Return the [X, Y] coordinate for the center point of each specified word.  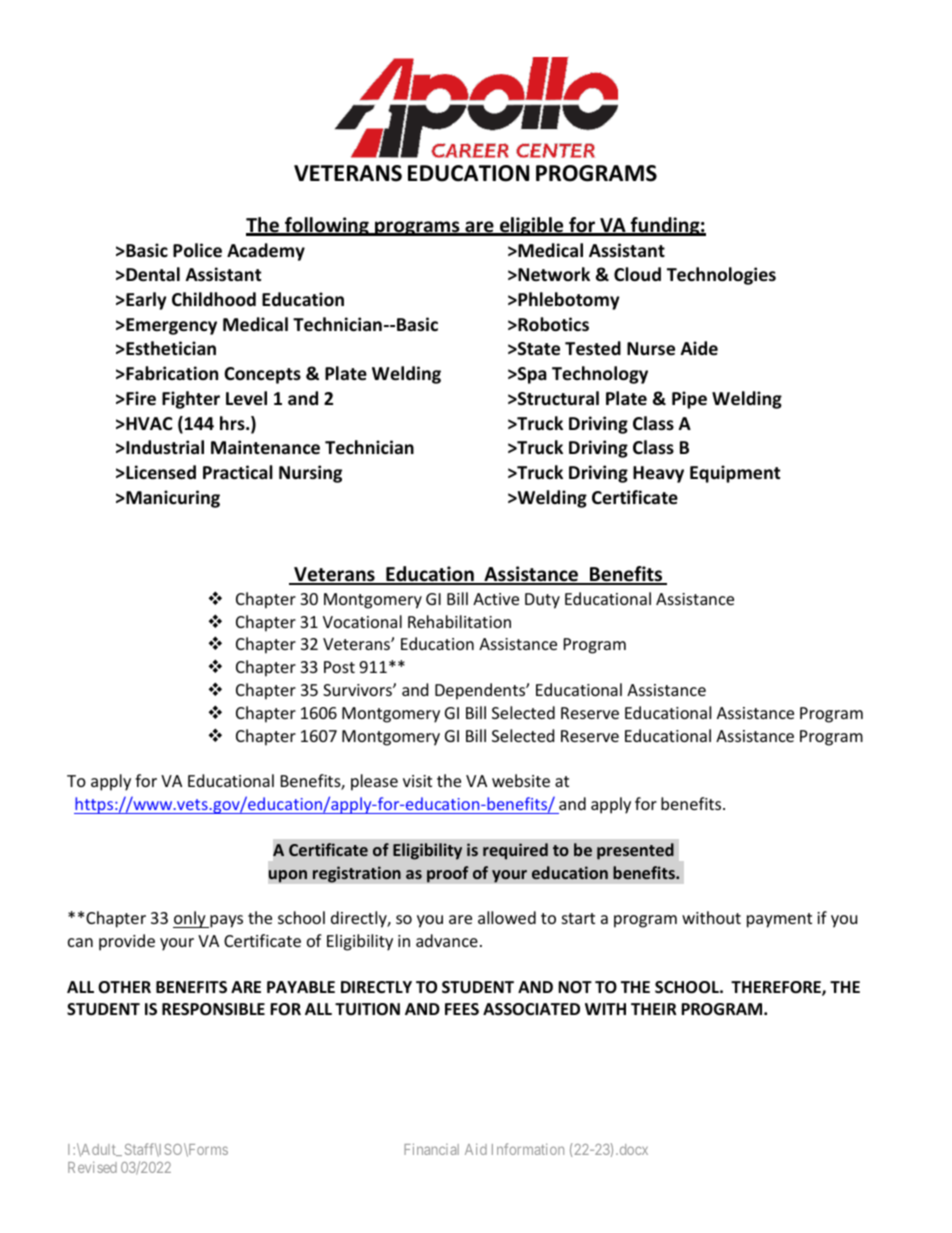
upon [287, 876]
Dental [152, 274]
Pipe [689, 400]
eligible [532, 226]
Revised [92, 1167]
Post [339, 667]
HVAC [148, 423]
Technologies [721, 276]
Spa [531, 375]
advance [447, 940]
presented [635, 851]
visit [417, 781]
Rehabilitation [459, 621]
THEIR [654, 1009]
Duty [542, 601]
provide [127, 942]
